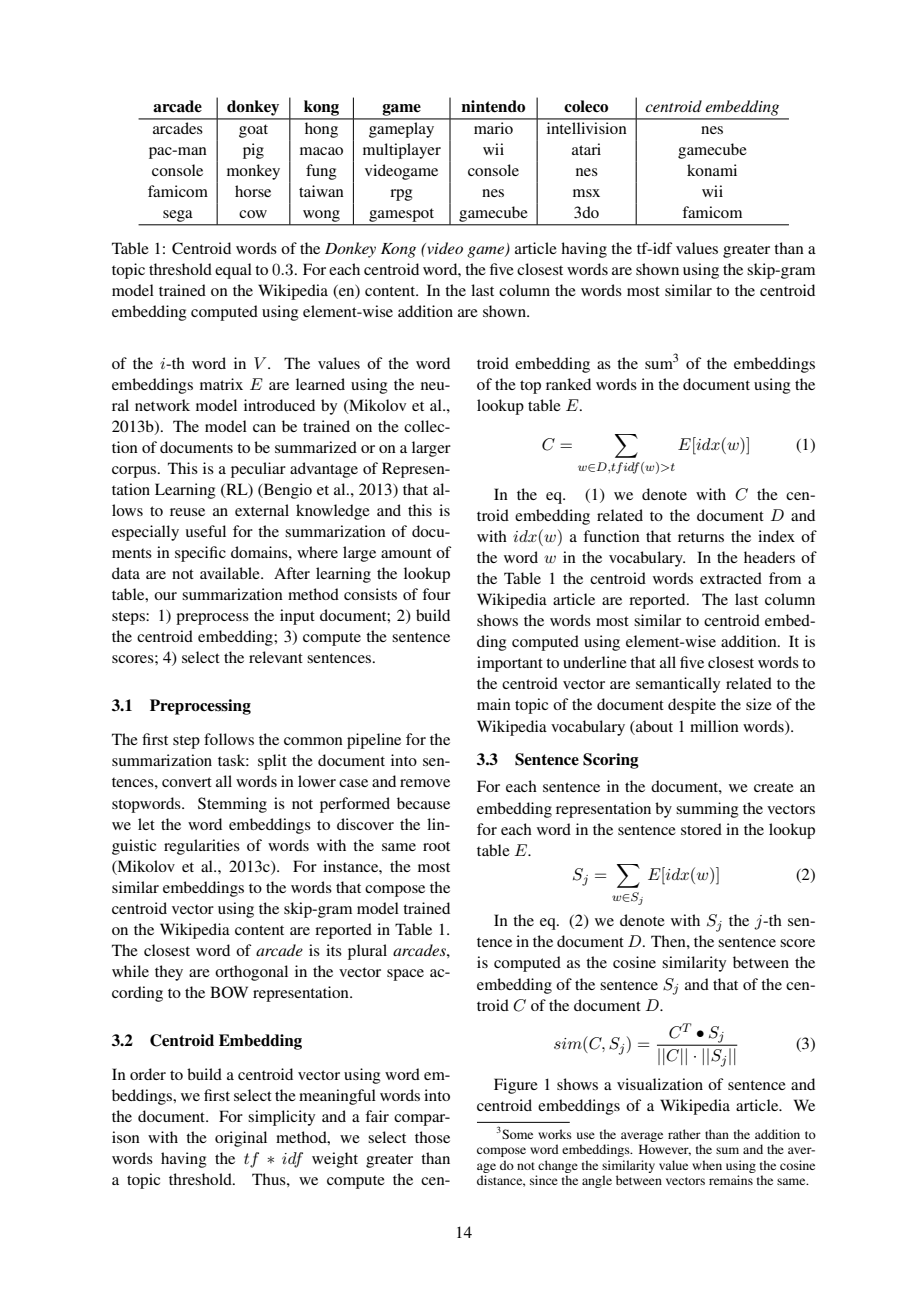 Image resolution: width=924 pixels, height=1308 pixels. Describe the element at coordinates (568, 384) in the page. I see `ranked` at that location.
